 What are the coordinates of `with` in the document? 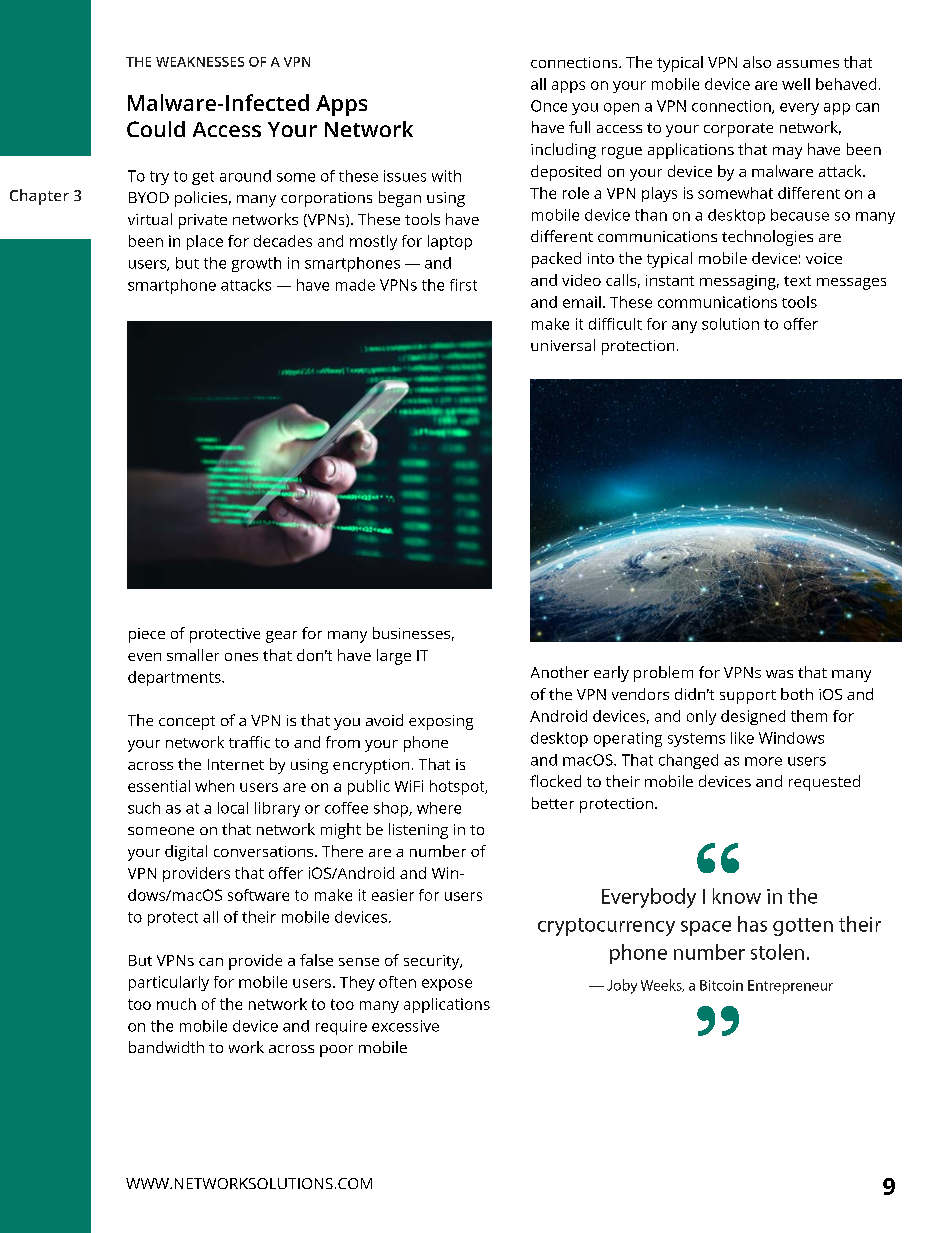 It's located at (446, 176).
